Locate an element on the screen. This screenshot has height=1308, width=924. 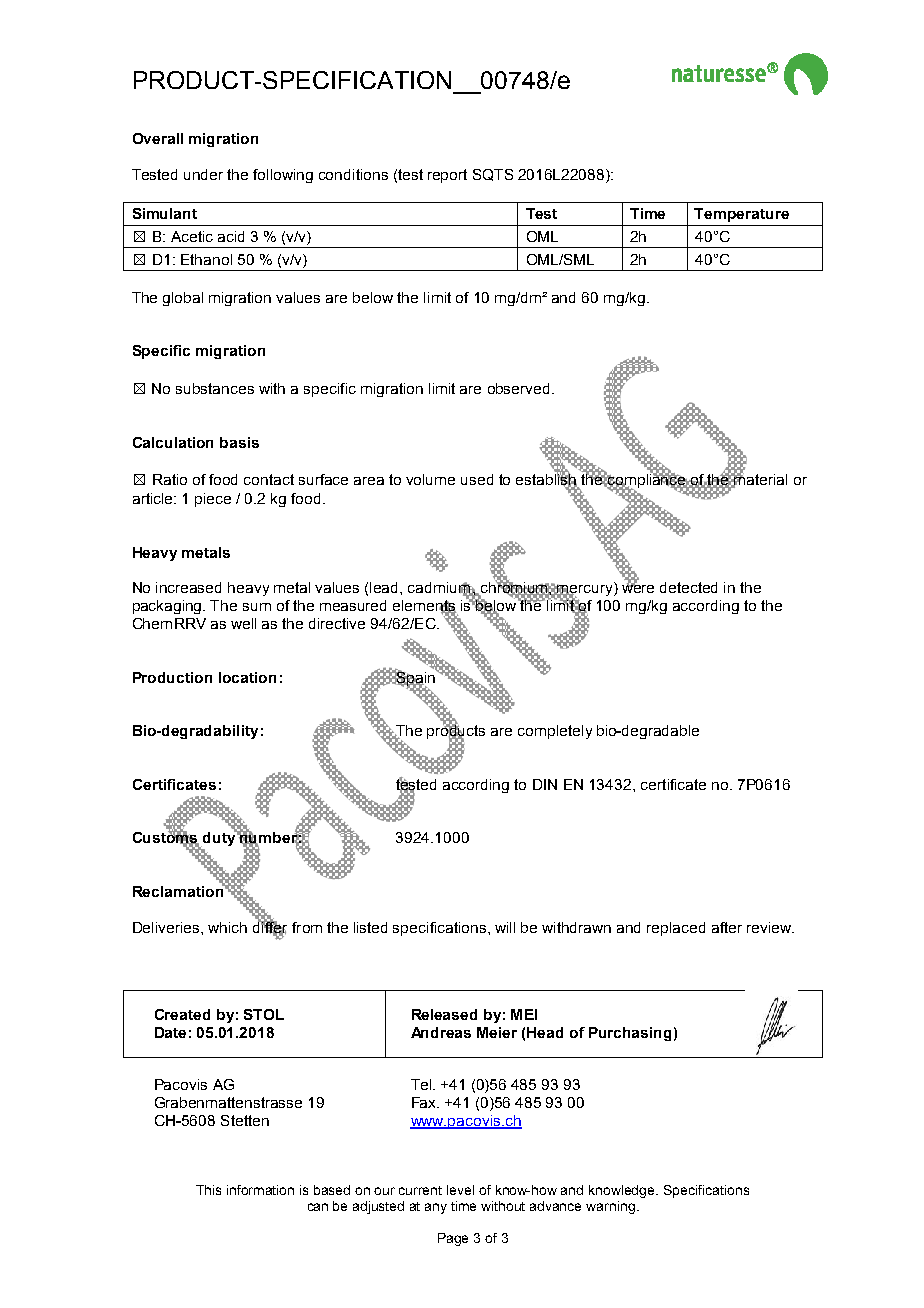
location is located at coordinates (247, 677).
